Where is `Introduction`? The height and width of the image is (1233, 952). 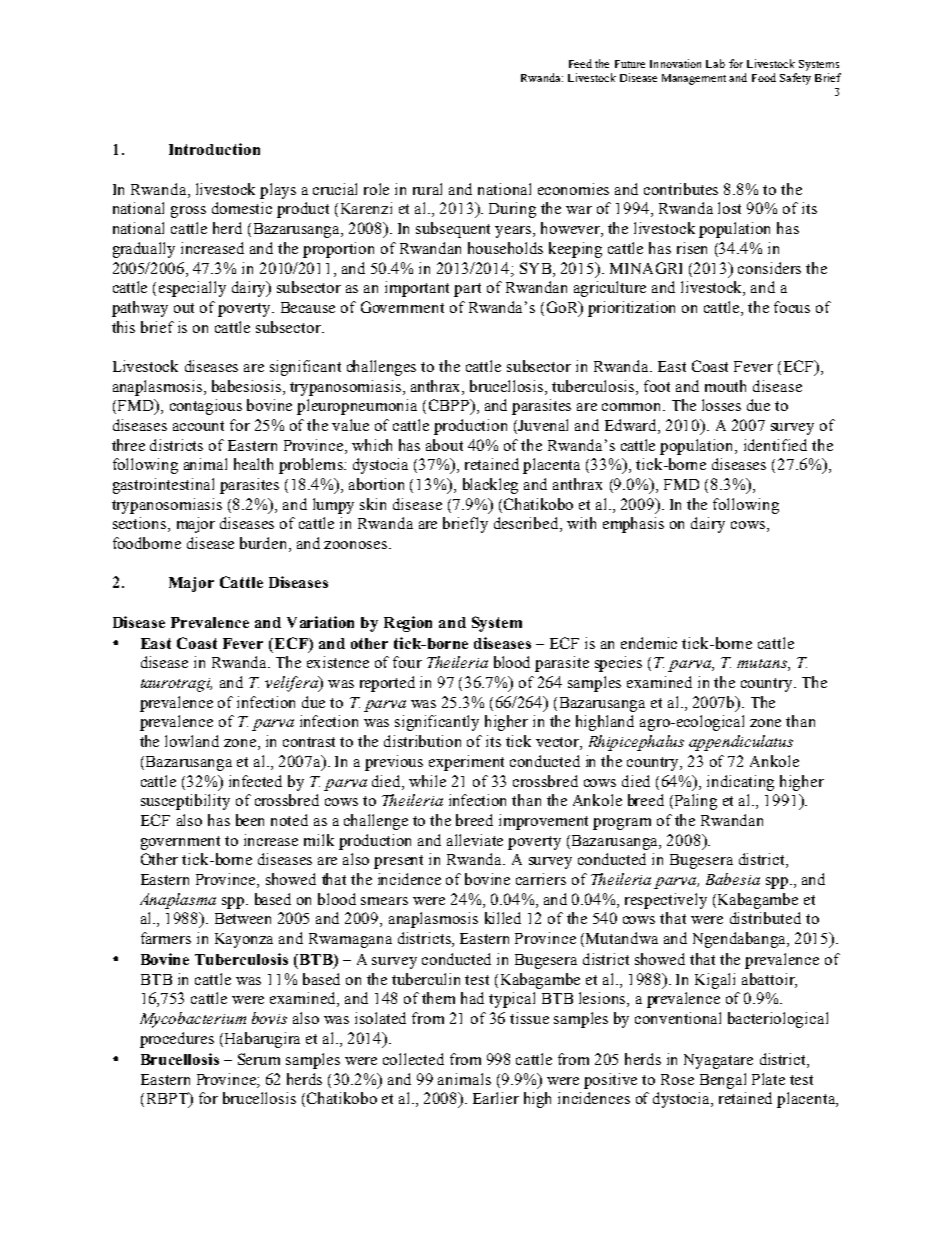 Introduction is located at coordinates (214, 149).
